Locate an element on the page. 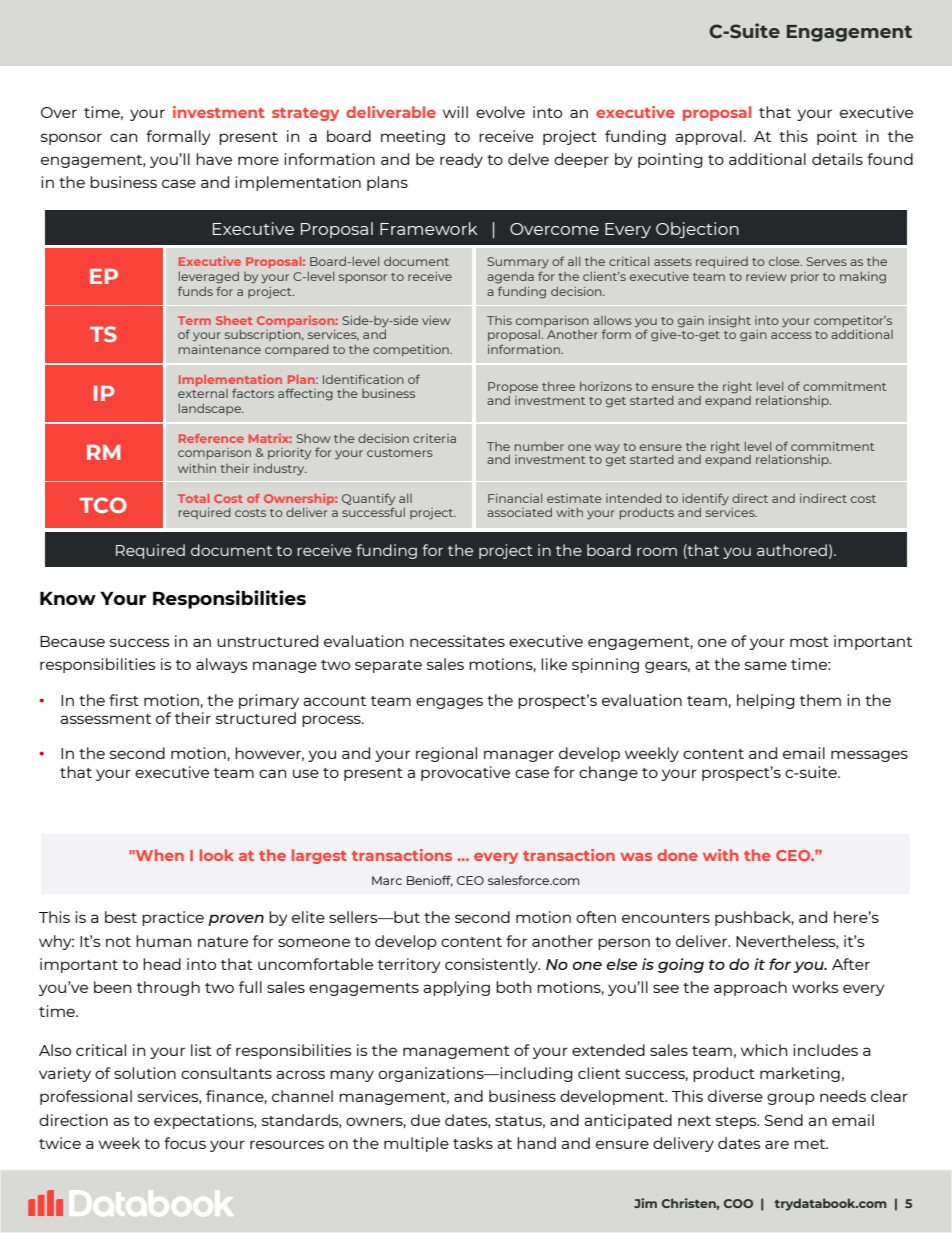 This image has height=1233, width=952. details is located at coordinates (837, 159).
